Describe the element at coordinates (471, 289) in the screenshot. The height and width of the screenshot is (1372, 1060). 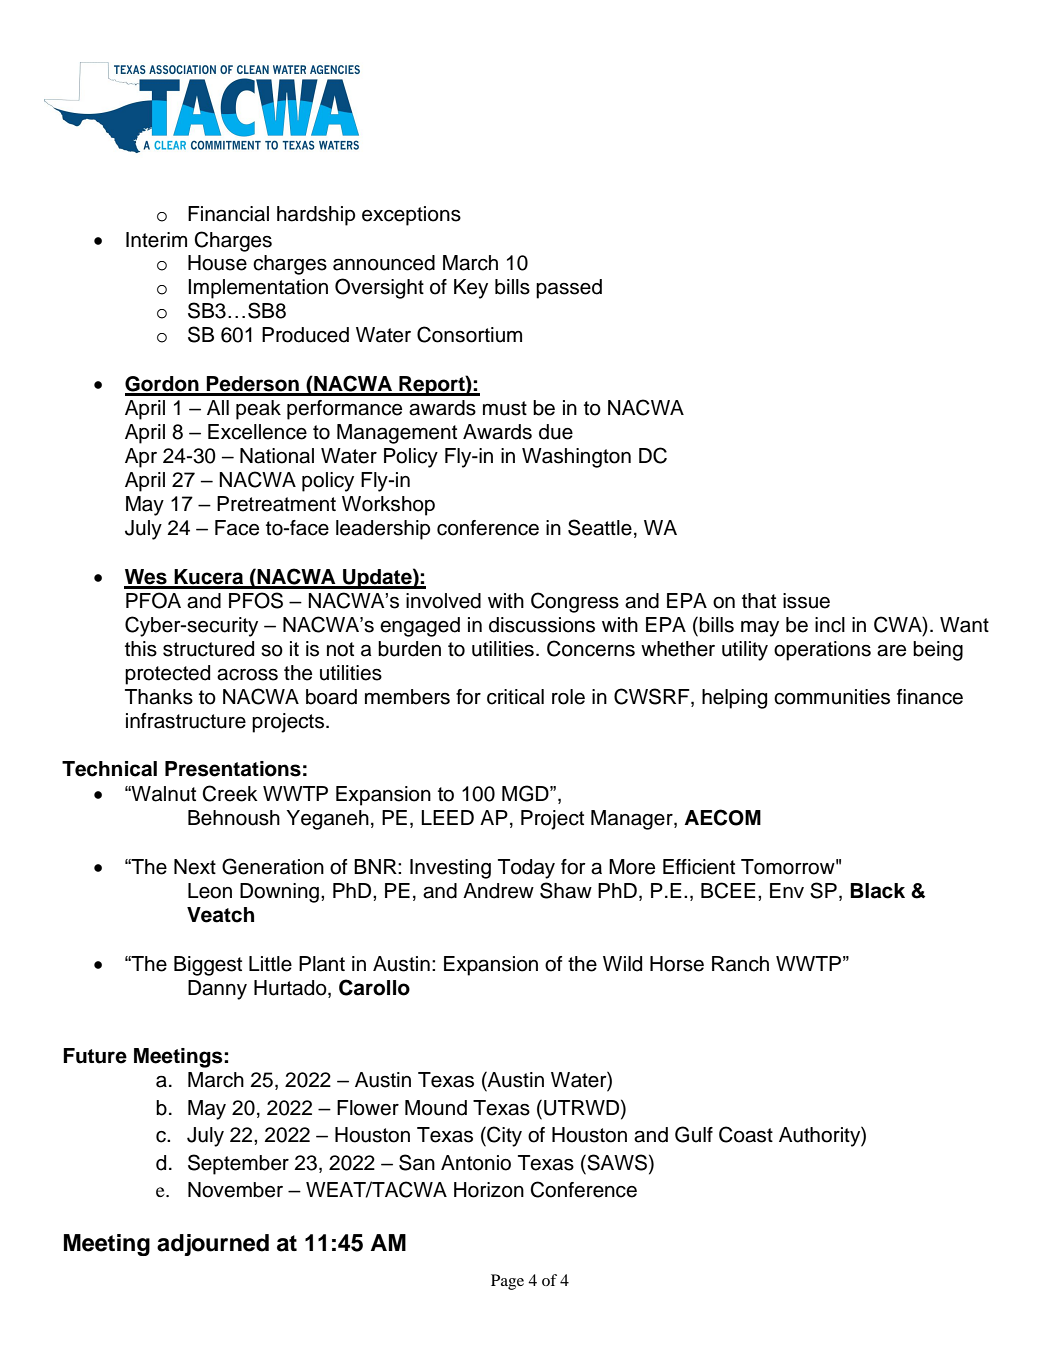
I see `Key` at that location.
